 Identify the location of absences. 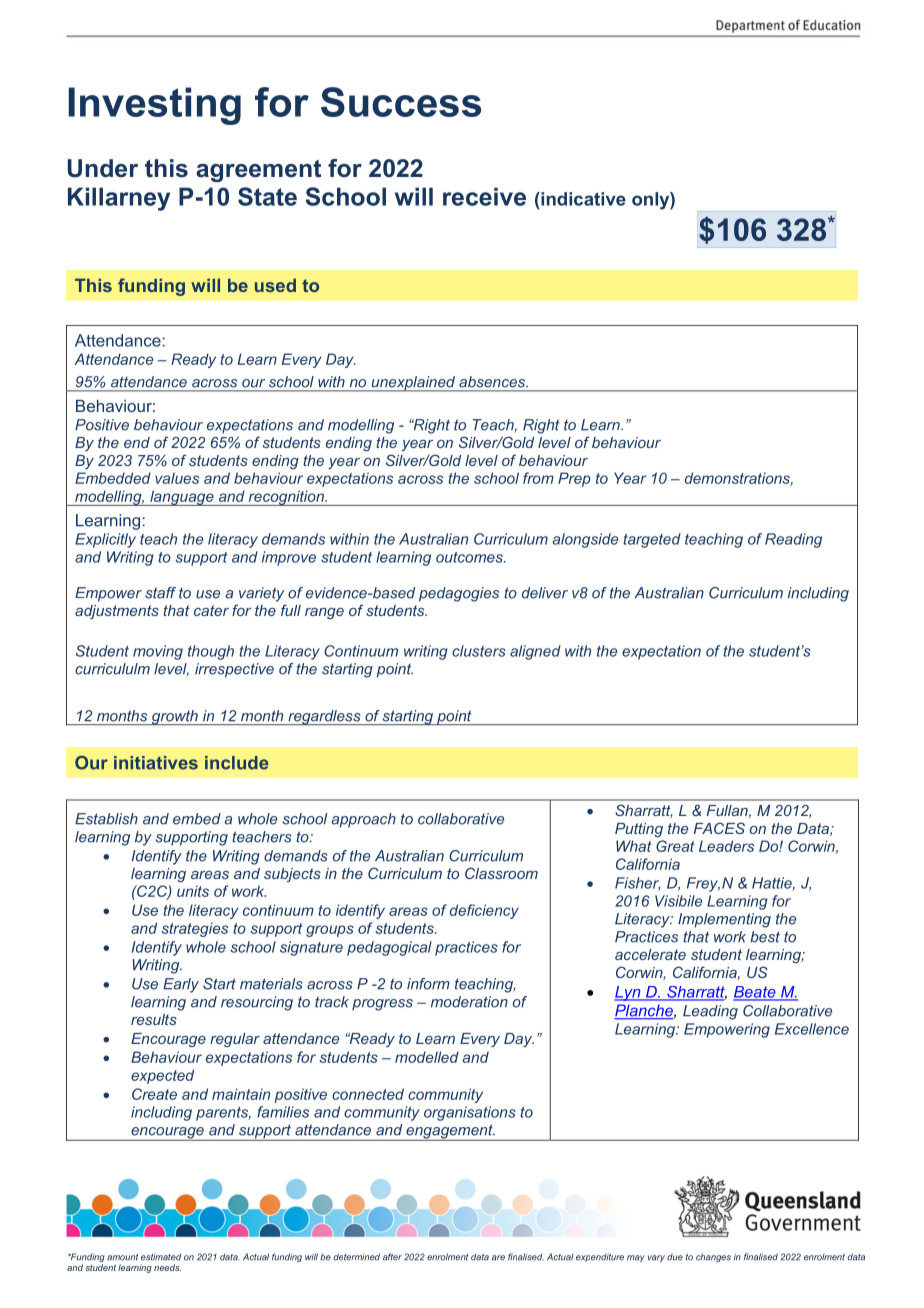
(493, 381).
